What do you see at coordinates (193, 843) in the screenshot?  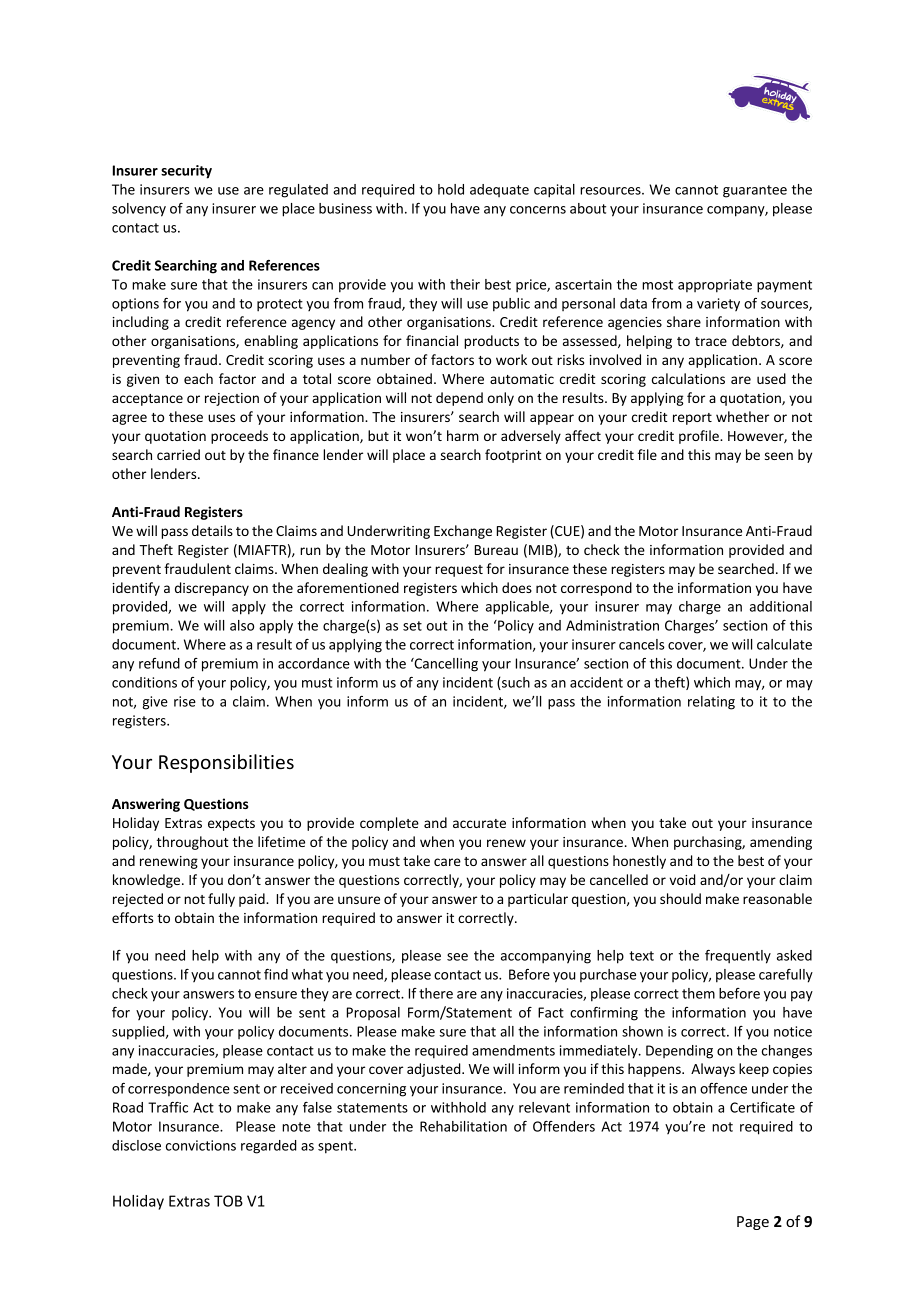 I see `throughout` at bounding box center [193, 843].
